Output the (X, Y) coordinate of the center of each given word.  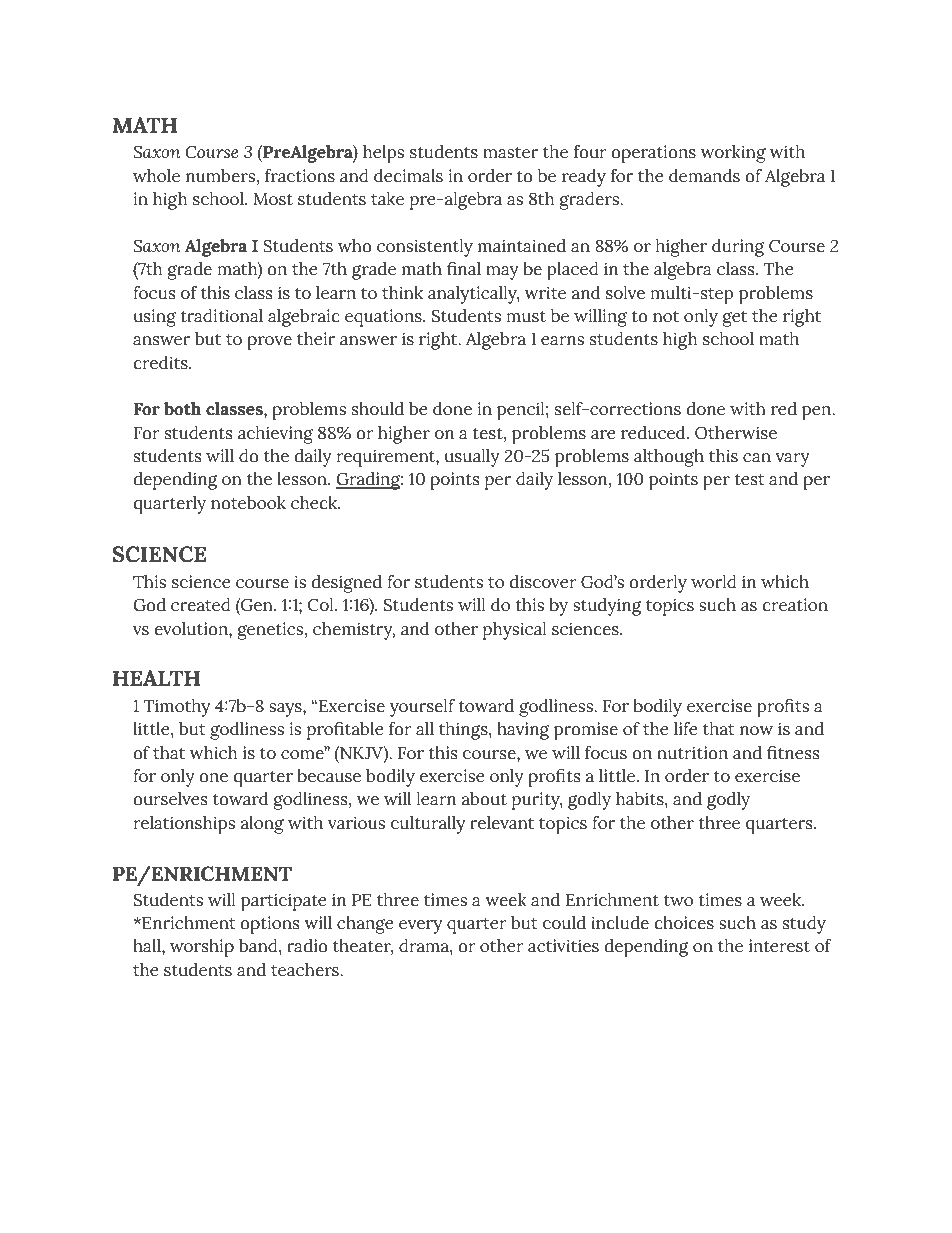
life (686, 729)
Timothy (177, 708)
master (510, 153)
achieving (275, 435)
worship (202, 948)
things (464, 731)
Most (273, 199)
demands (704, 176)
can (757, 458)
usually (472, 458)
